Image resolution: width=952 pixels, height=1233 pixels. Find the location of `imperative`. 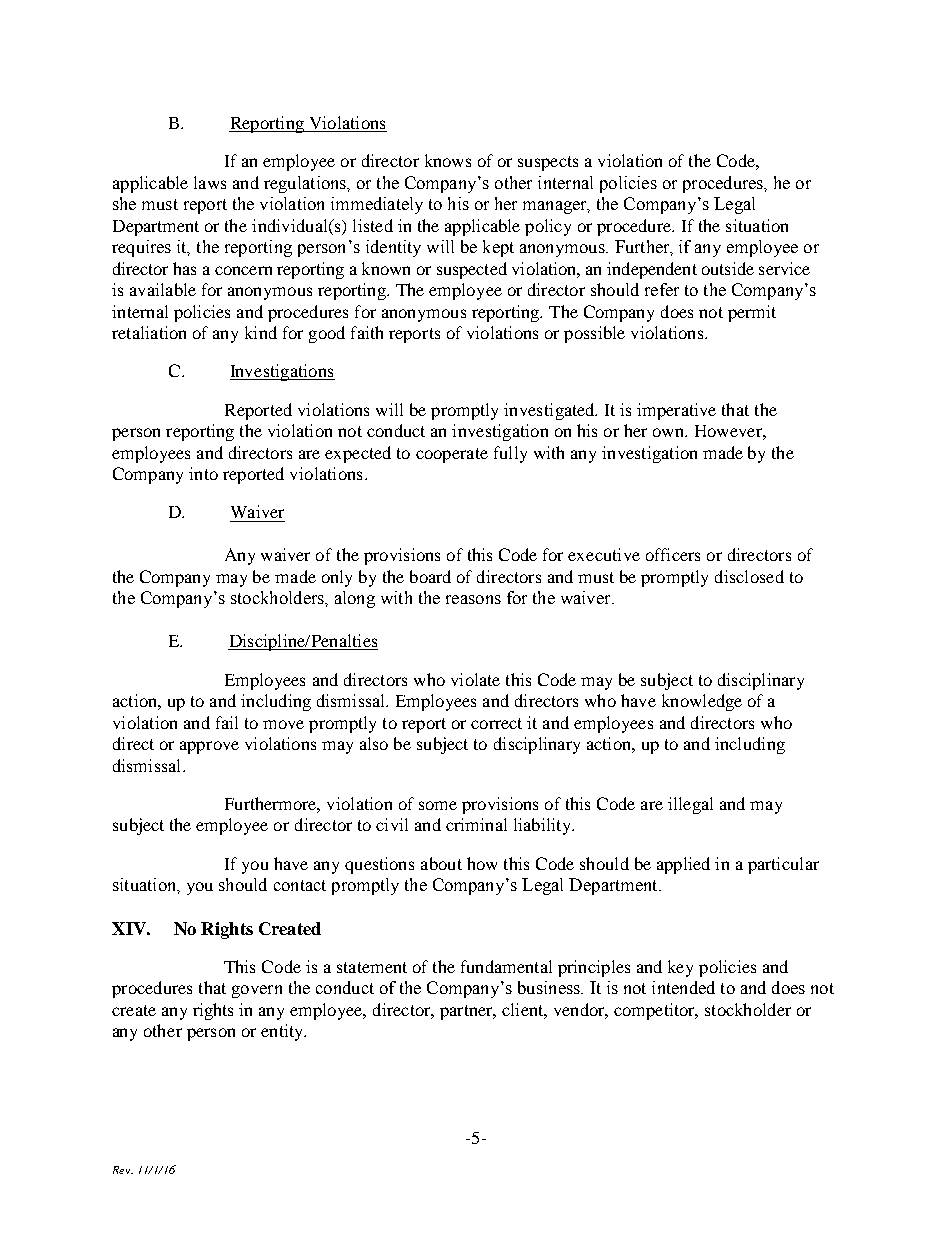

imperative is located at coordinates (676, 411).
